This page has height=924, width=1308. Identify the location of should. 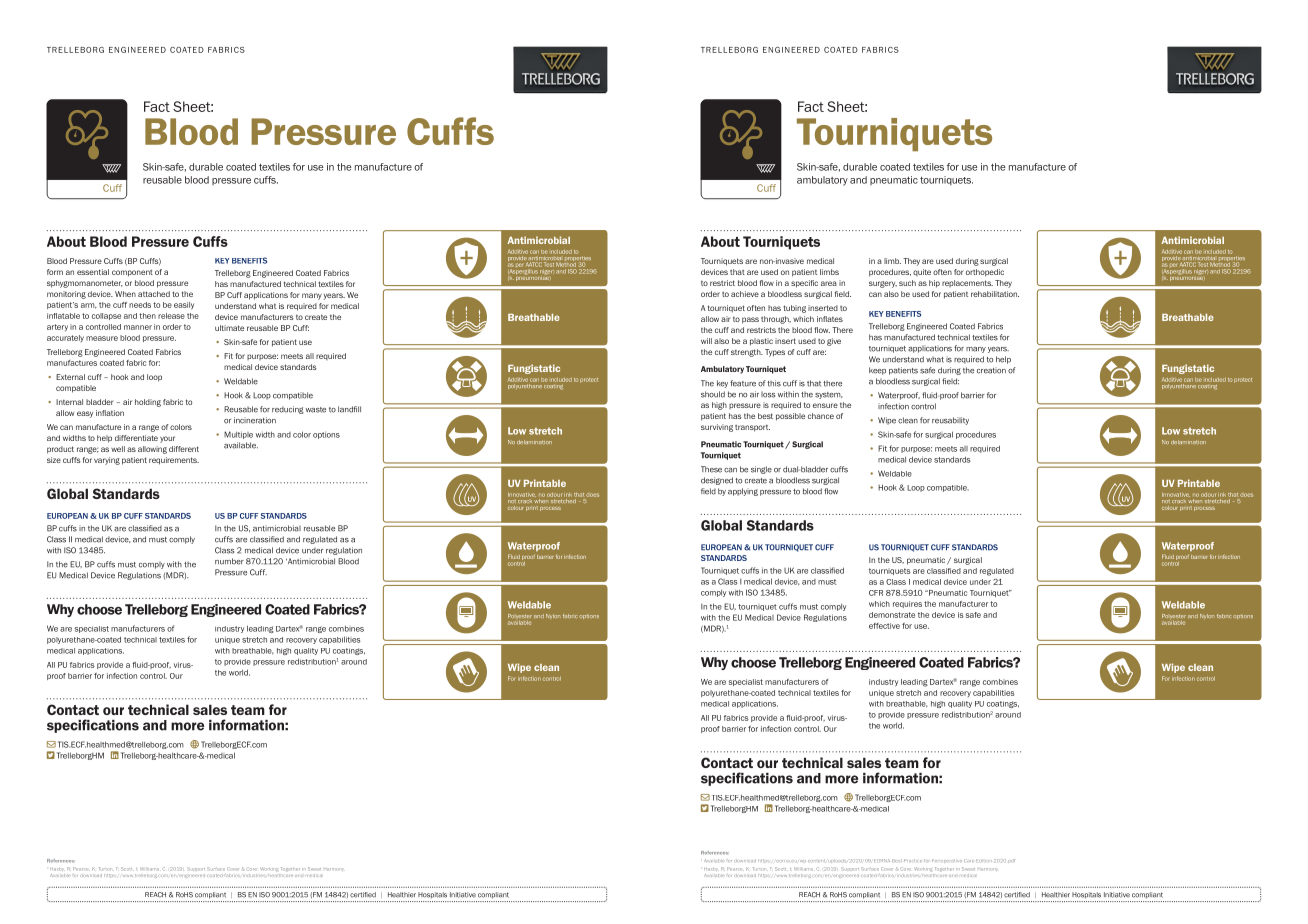
(713, 394).
